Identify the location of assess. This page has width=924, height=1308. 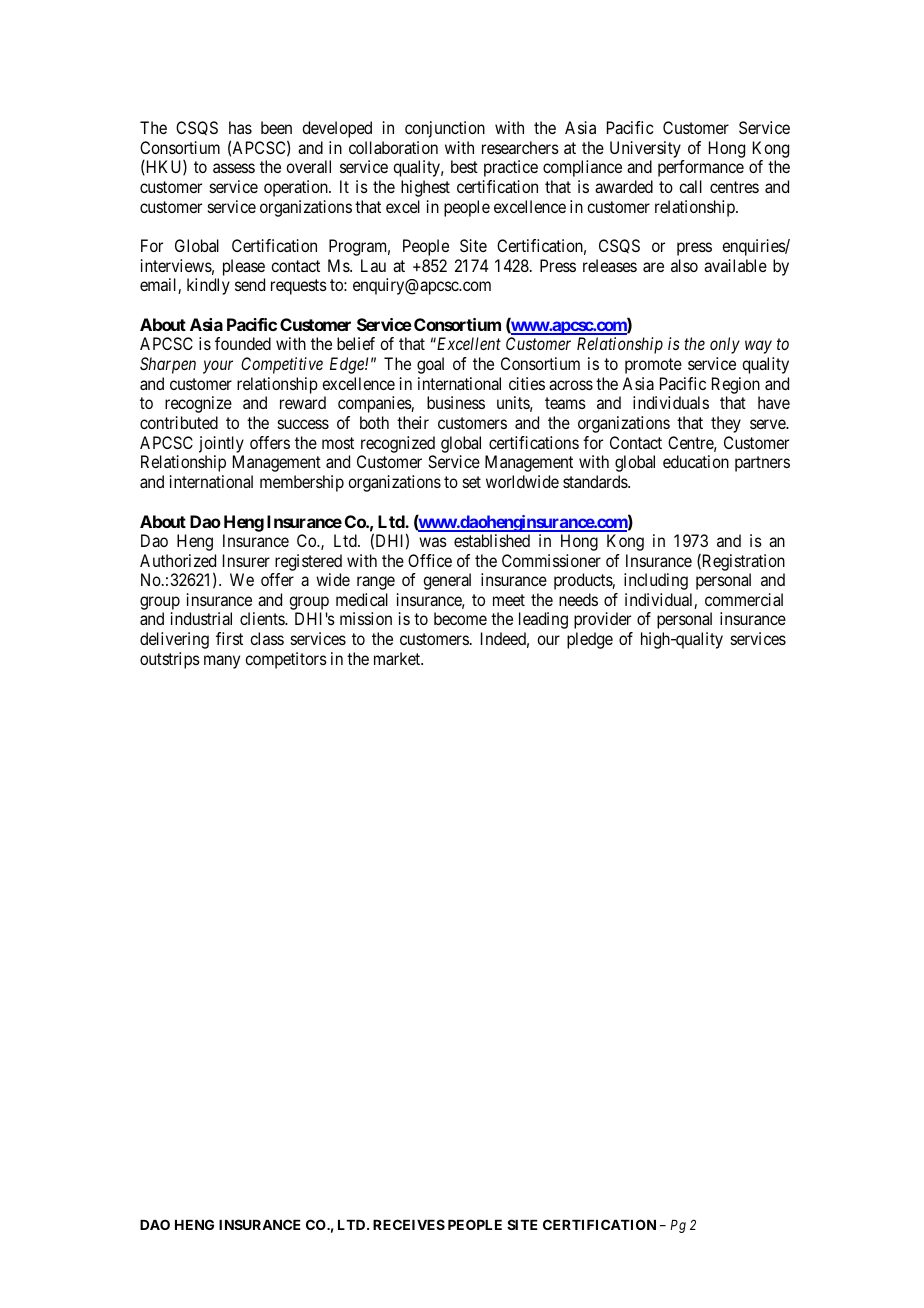
(234, 168).
